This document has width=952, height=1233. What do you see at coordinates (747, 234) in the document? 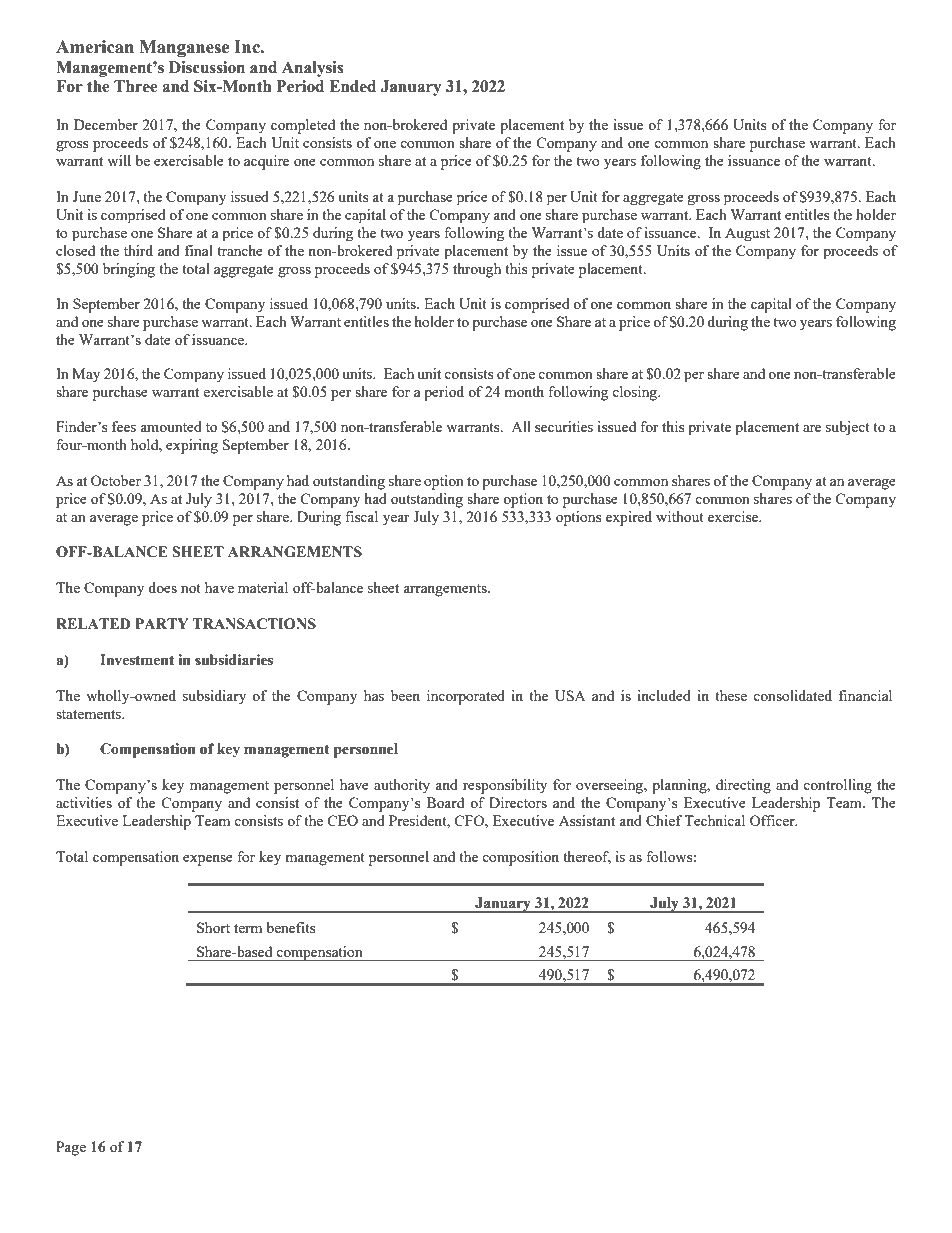
I see `August` at bounding box center [747, 234].
